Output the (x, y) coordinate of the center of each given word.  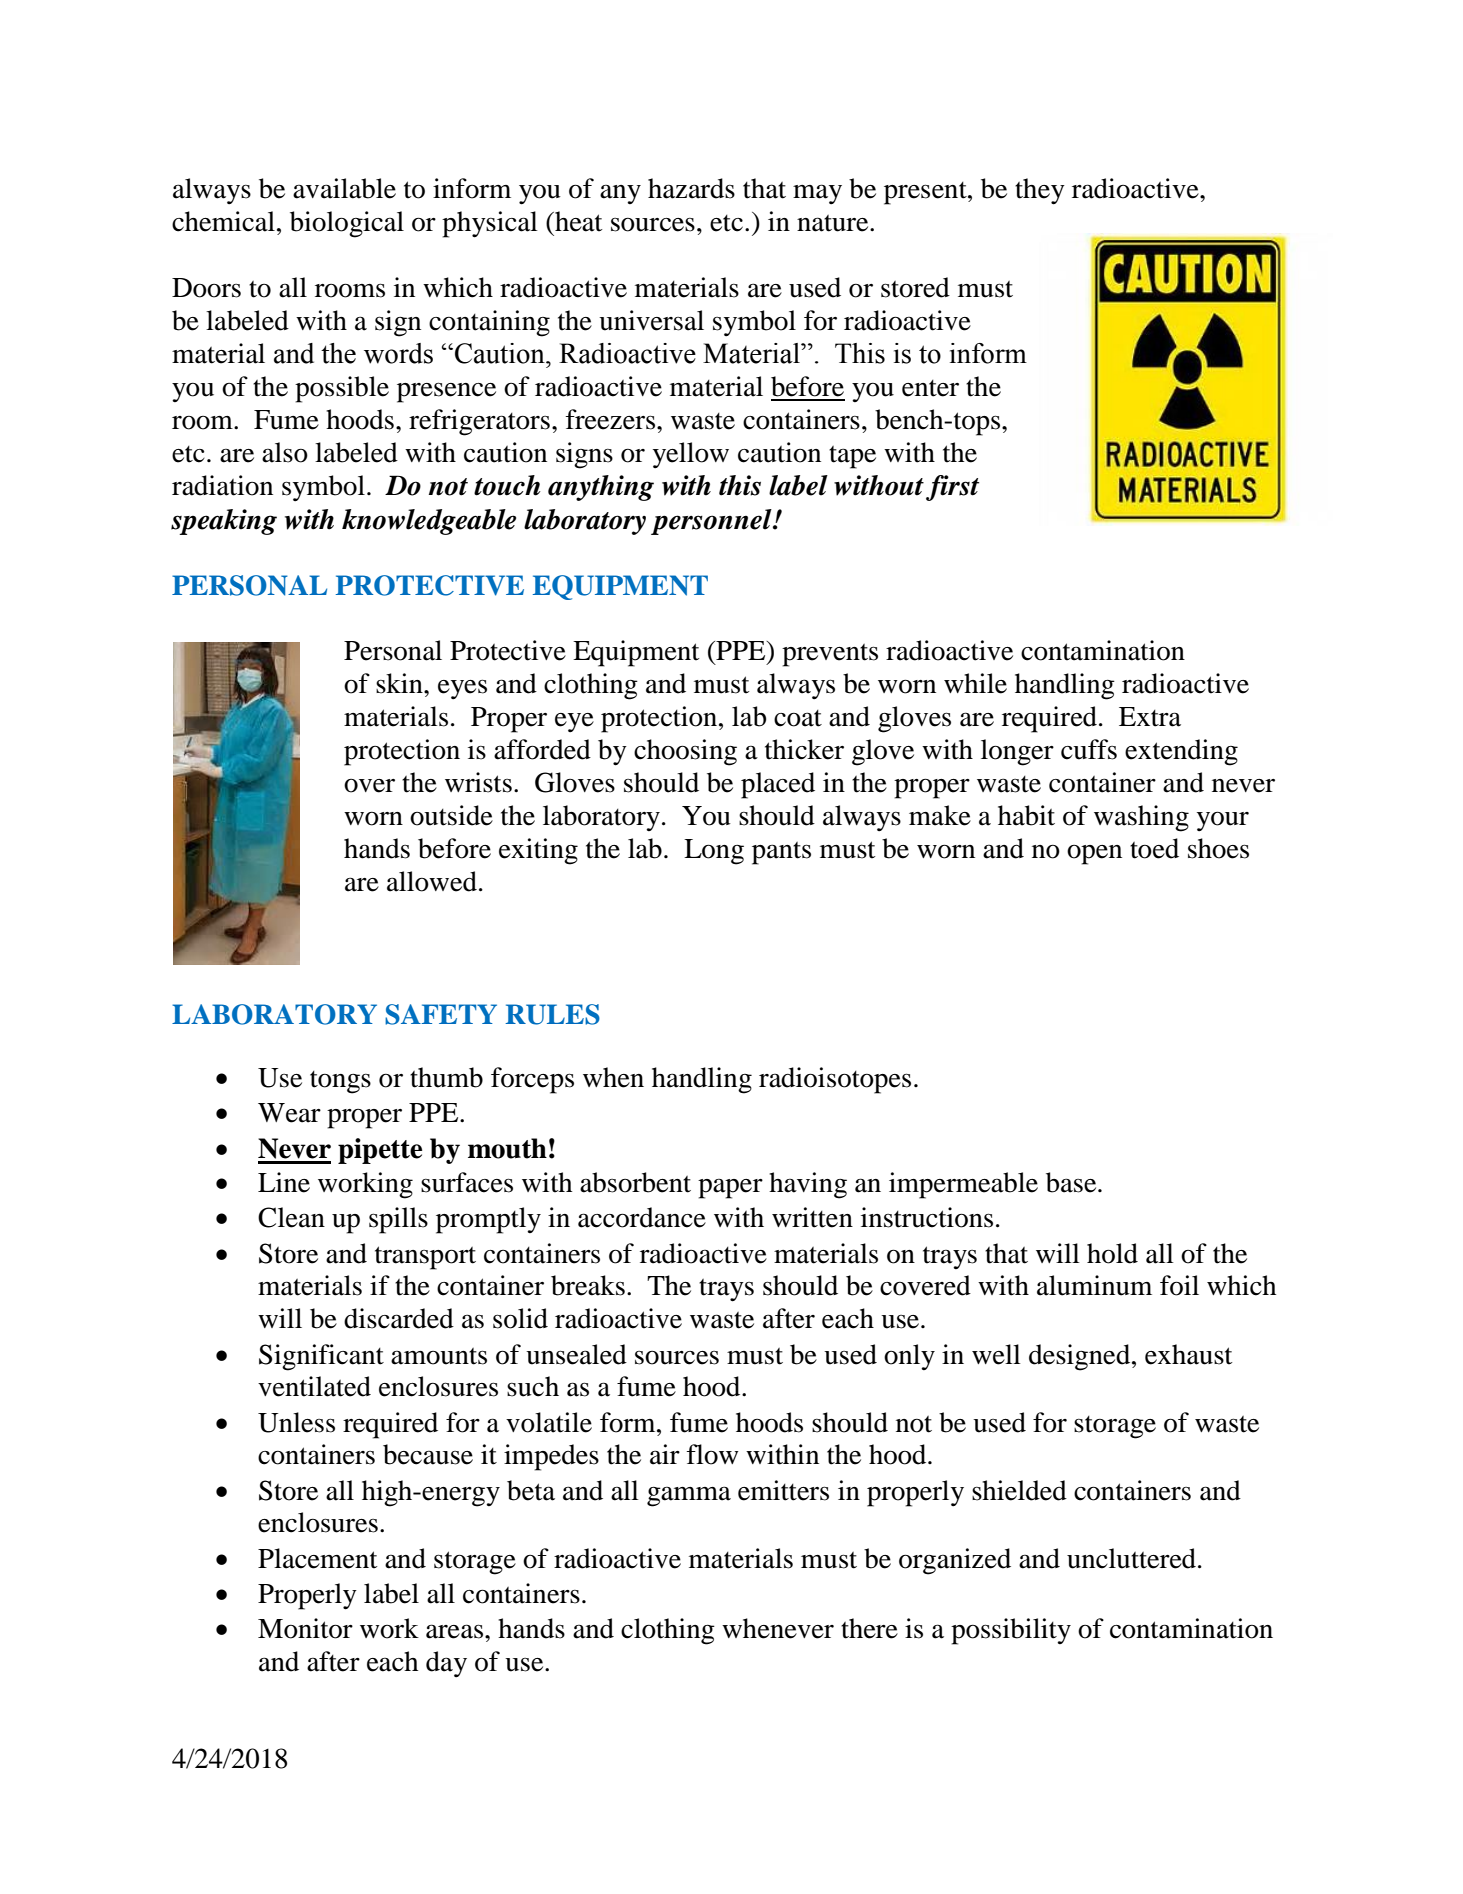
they (1040, 191)
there (869, 1628)
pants (781, 853)
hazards (691, 188)
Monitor (305, 1628)
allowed (432, 881)
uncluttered (1131, 1558)
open (1094, 855)
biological (347, 224)
